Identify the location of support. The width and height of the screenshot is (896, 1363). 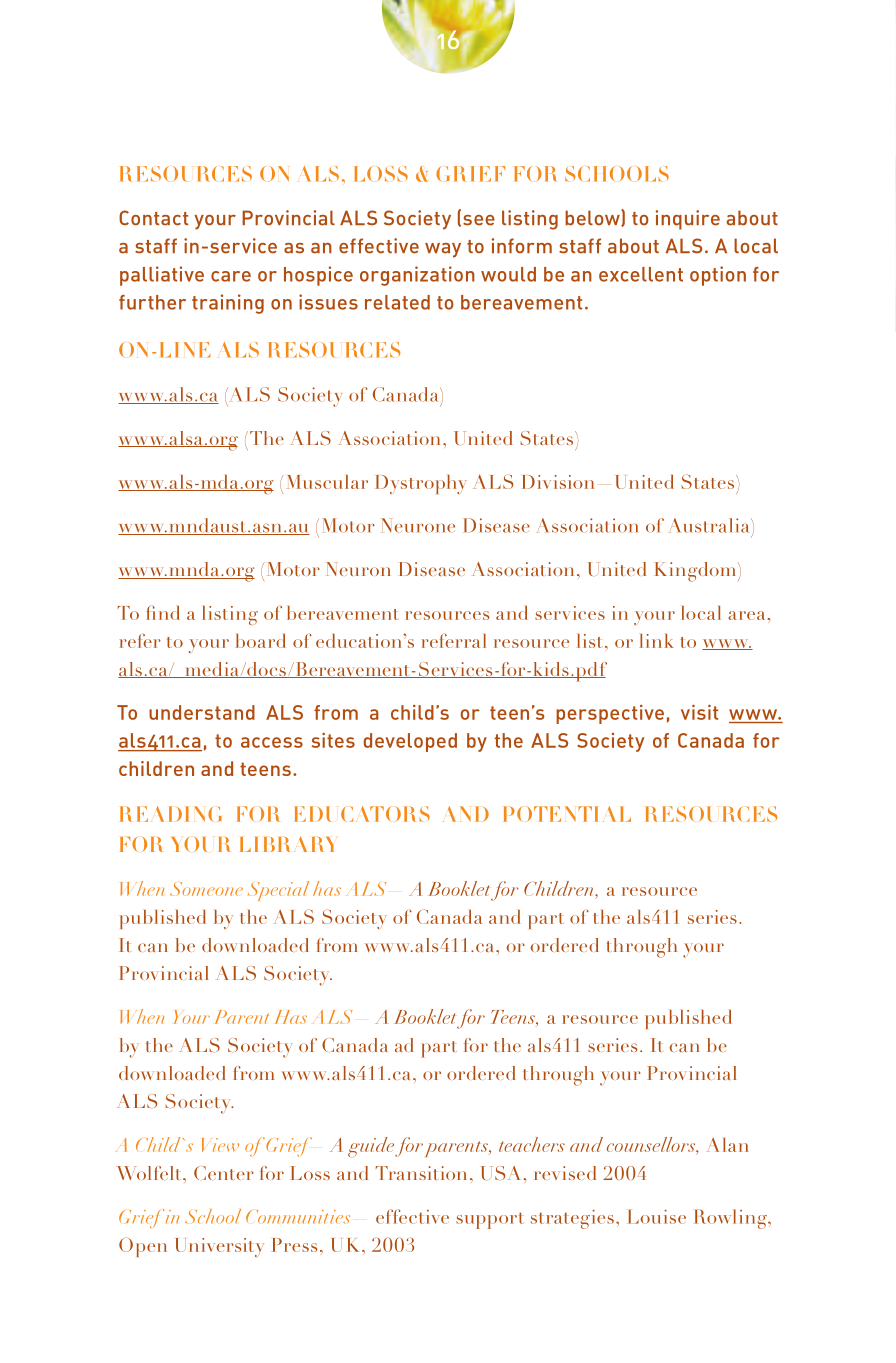
(489, 1220).
